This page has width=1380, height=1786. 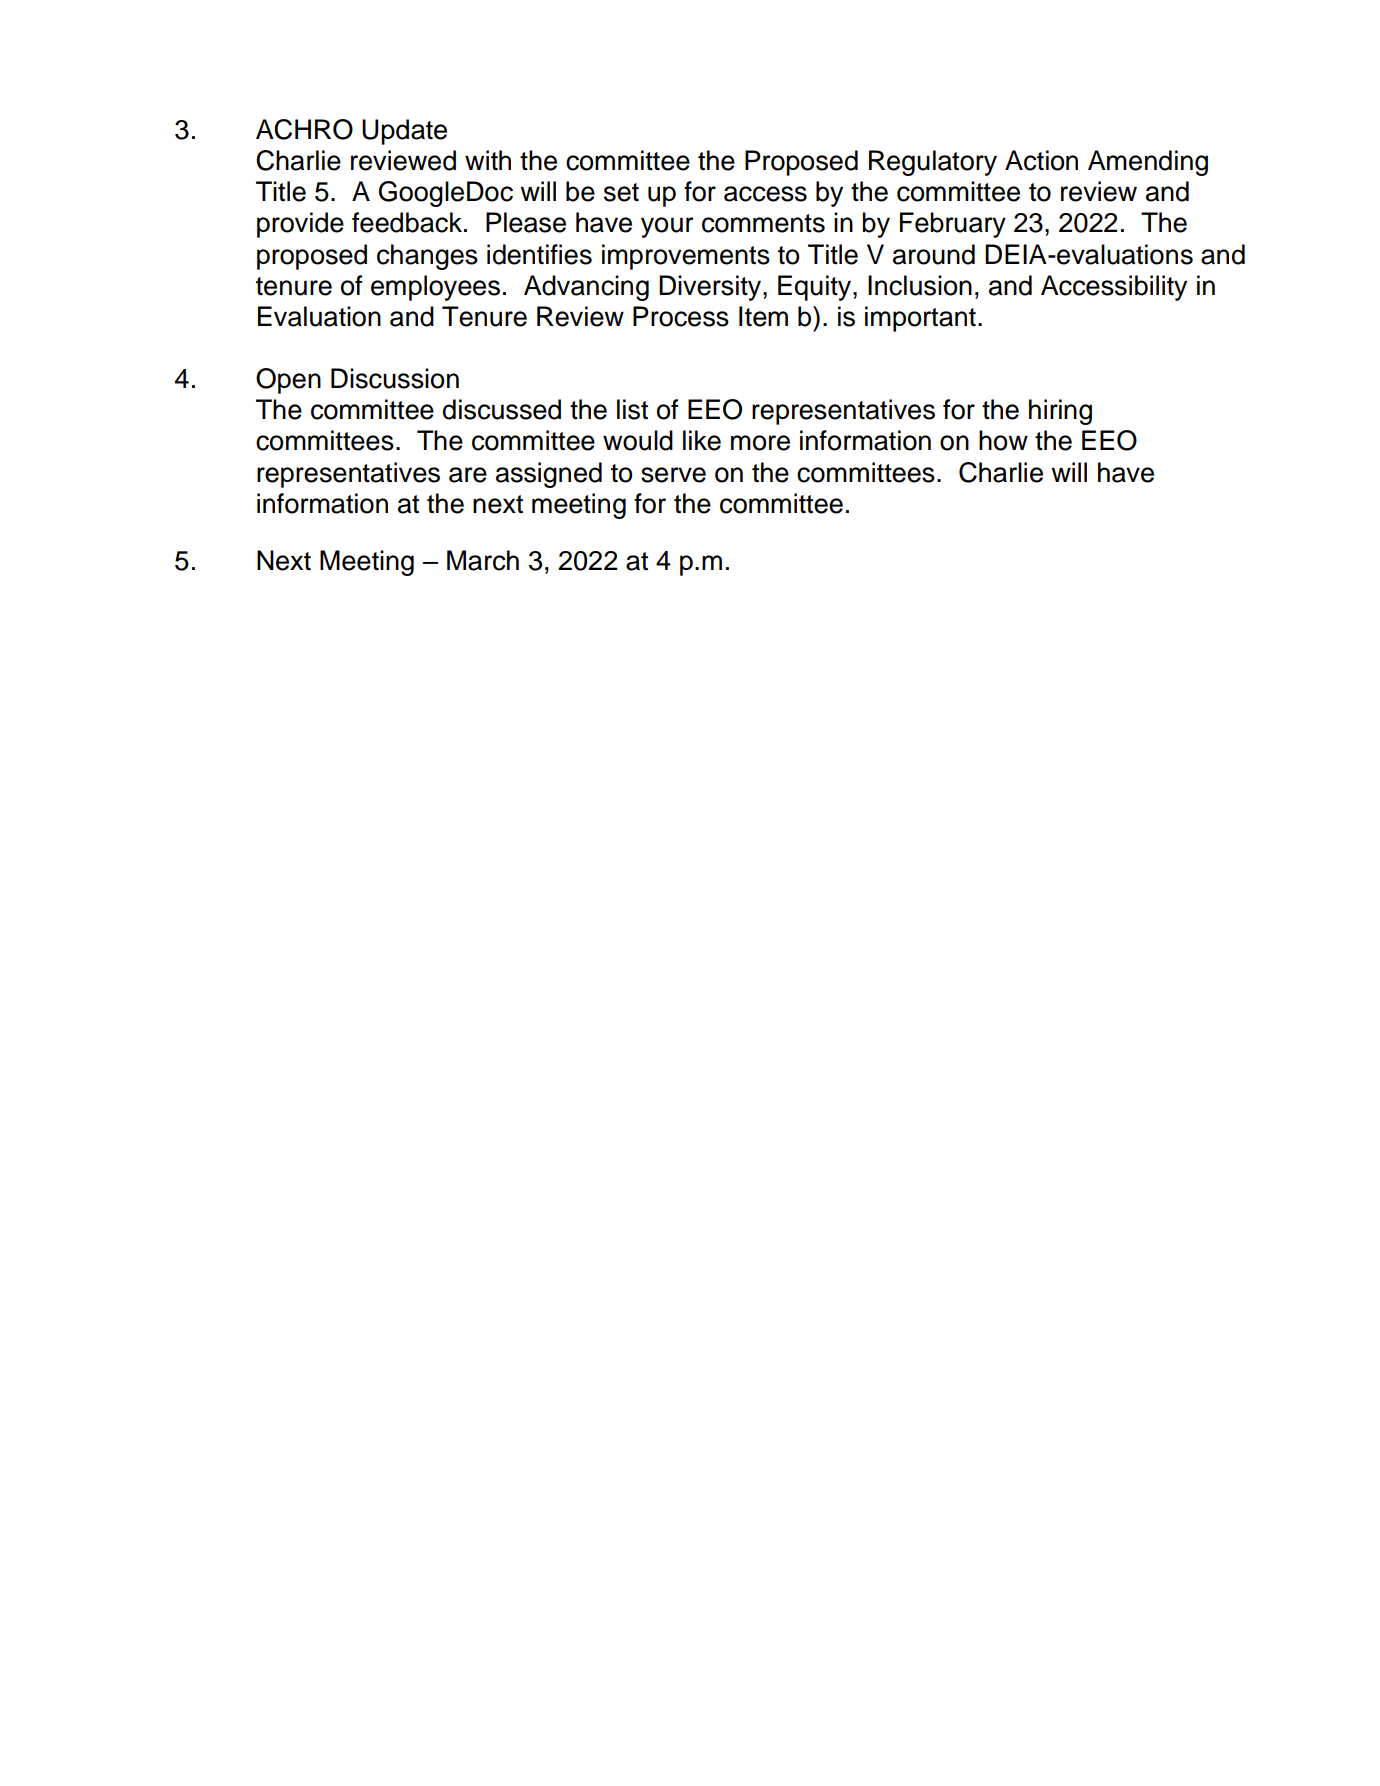 I want to click on discussed, so click(x=502, y=409).
